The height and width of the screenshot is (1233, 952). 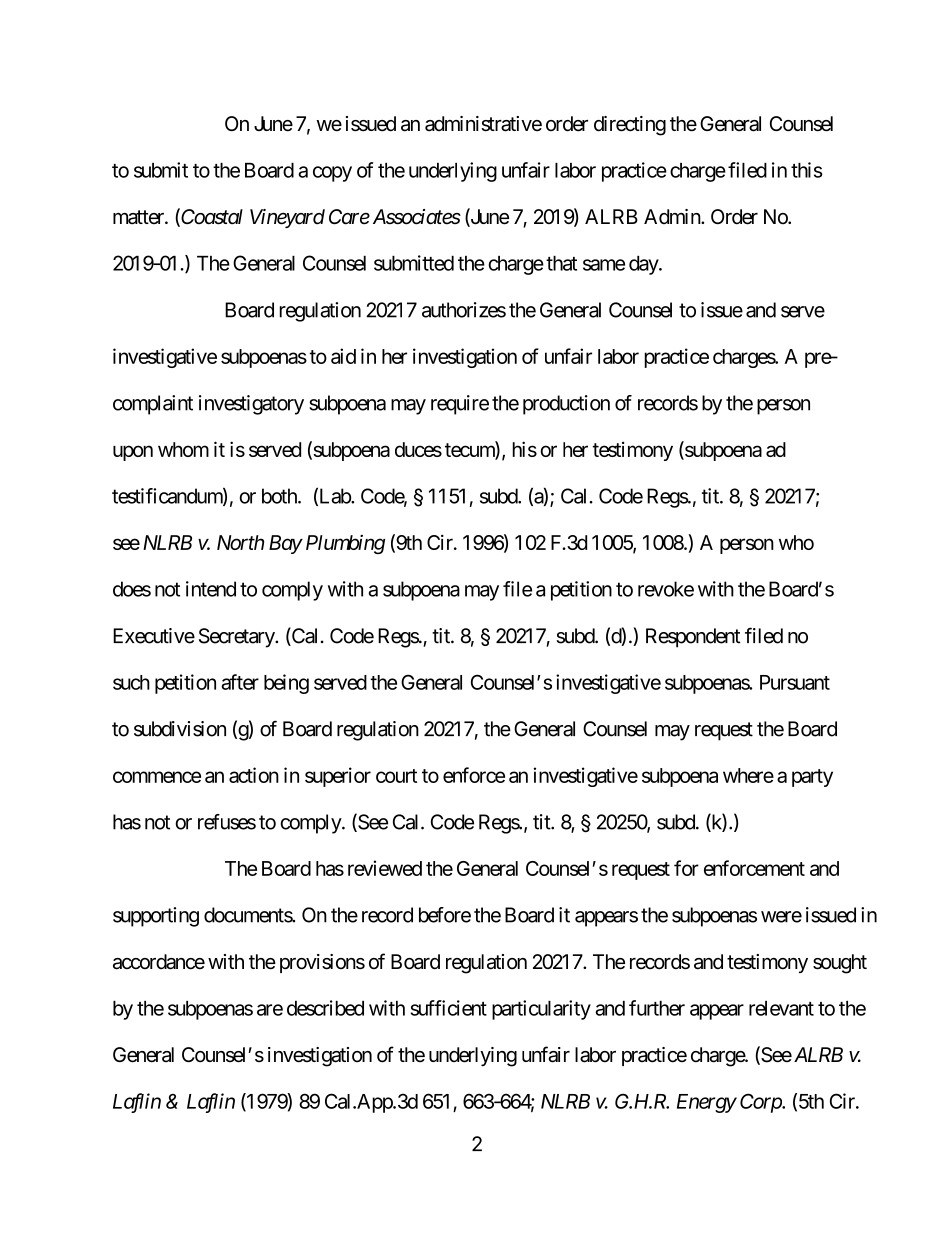 What do you see at coordinates (840, 964) in the screenshot?
I see `sought` at bounding box center [840, 964].
